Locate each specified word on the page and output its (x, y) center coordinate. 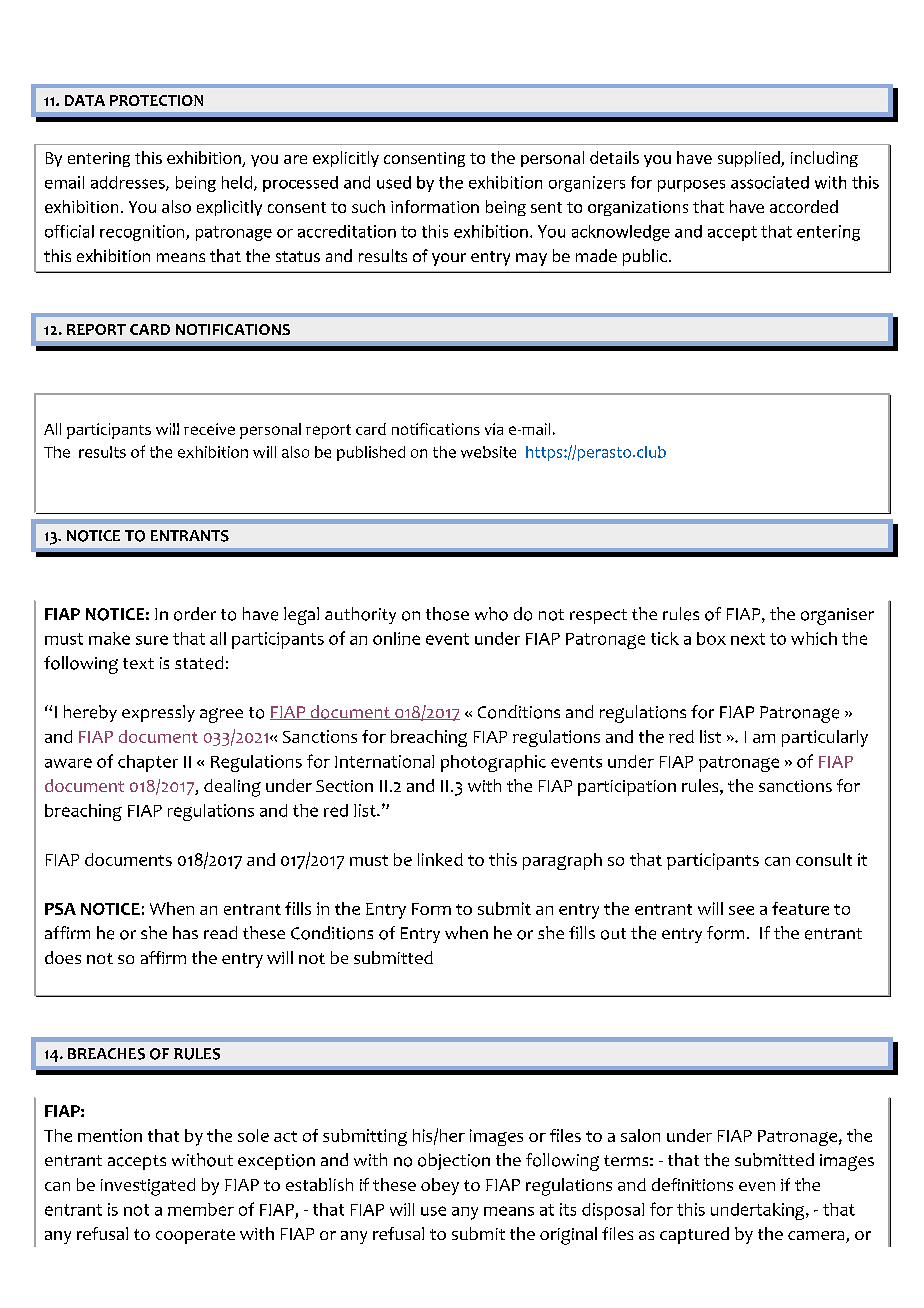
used (394, 182)
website (488, 452)
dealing (232, 788)
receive (209, 429)
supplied (750, 159)
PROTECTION (156, 100)
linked (440, 859)
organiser (837, 616)
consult (824, 859)
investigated (148, 1187)
